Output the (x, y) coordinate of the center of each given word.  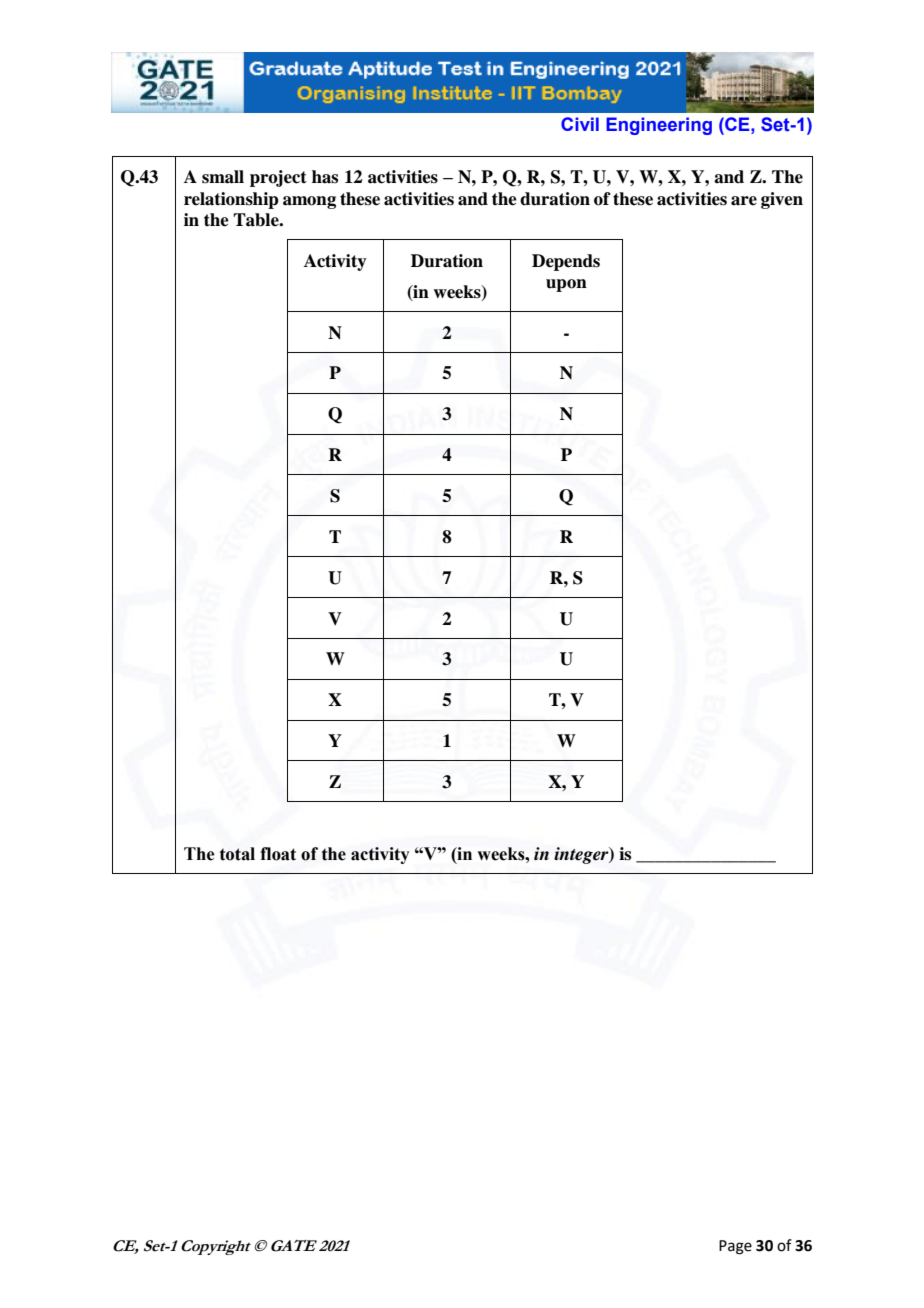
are (744, 201)
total (237, 854)
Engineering (659, 126)
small (223, 177)
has (325, 177)
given (782, 200)
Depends (566, 262)
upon (566, 285)
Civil (580, 124)
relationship (231, 200)
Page (735, 1247)
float (278, 854)
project (278, 178)
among (309, 202)
